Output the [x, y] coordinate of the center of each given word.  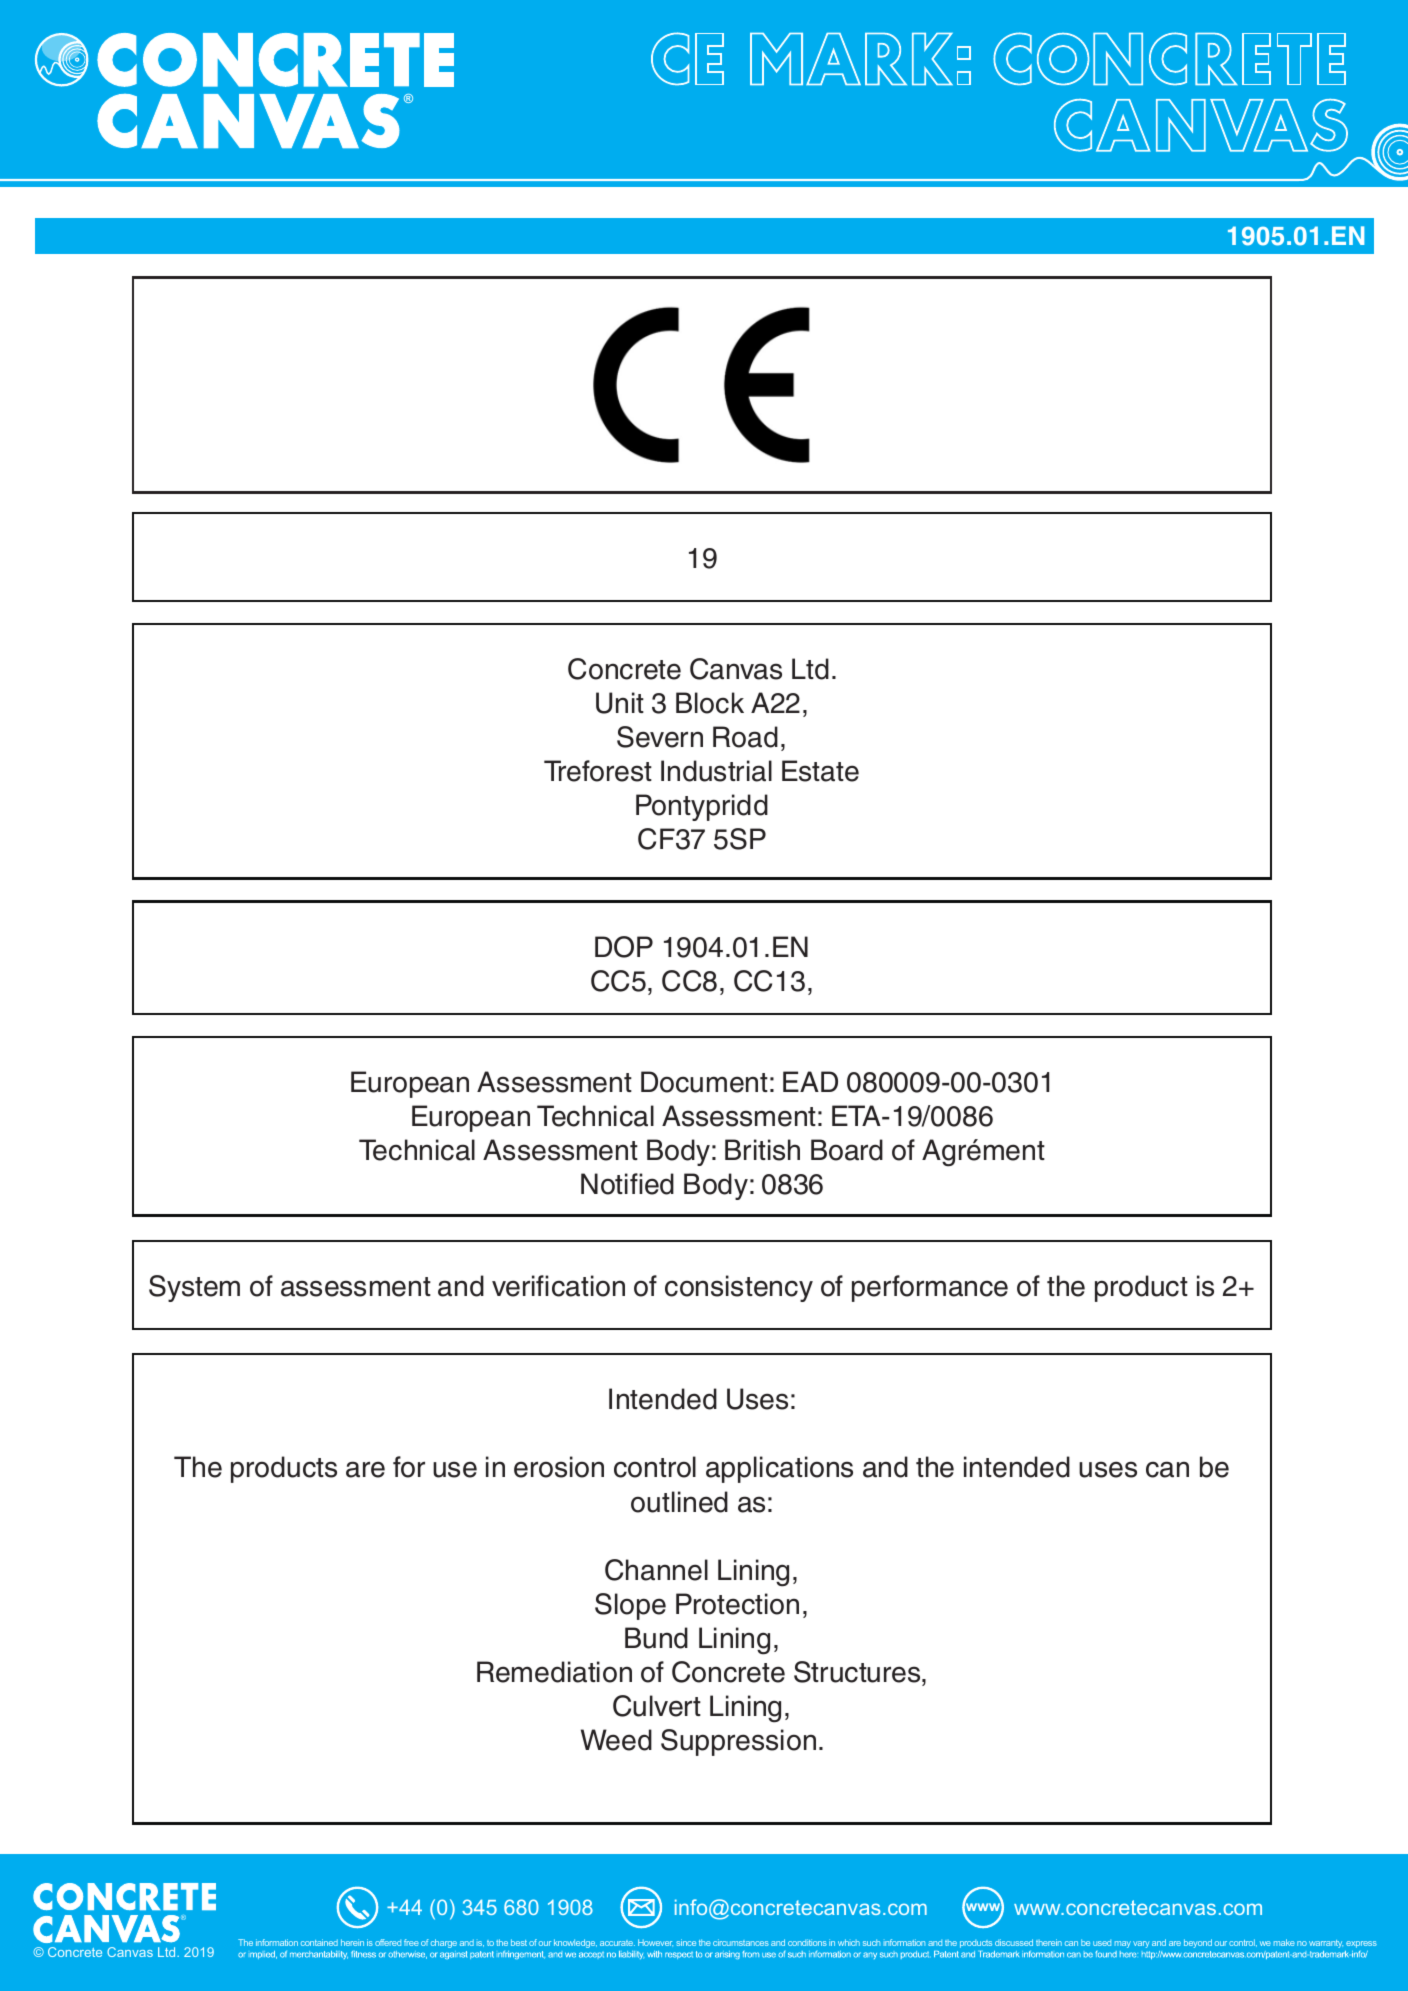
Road [745, 737]
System [194, 1288]
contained [319, 1942]
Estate [820, 771]
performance [930, 1288]
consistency [739, 1288]
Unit [620, 703]
